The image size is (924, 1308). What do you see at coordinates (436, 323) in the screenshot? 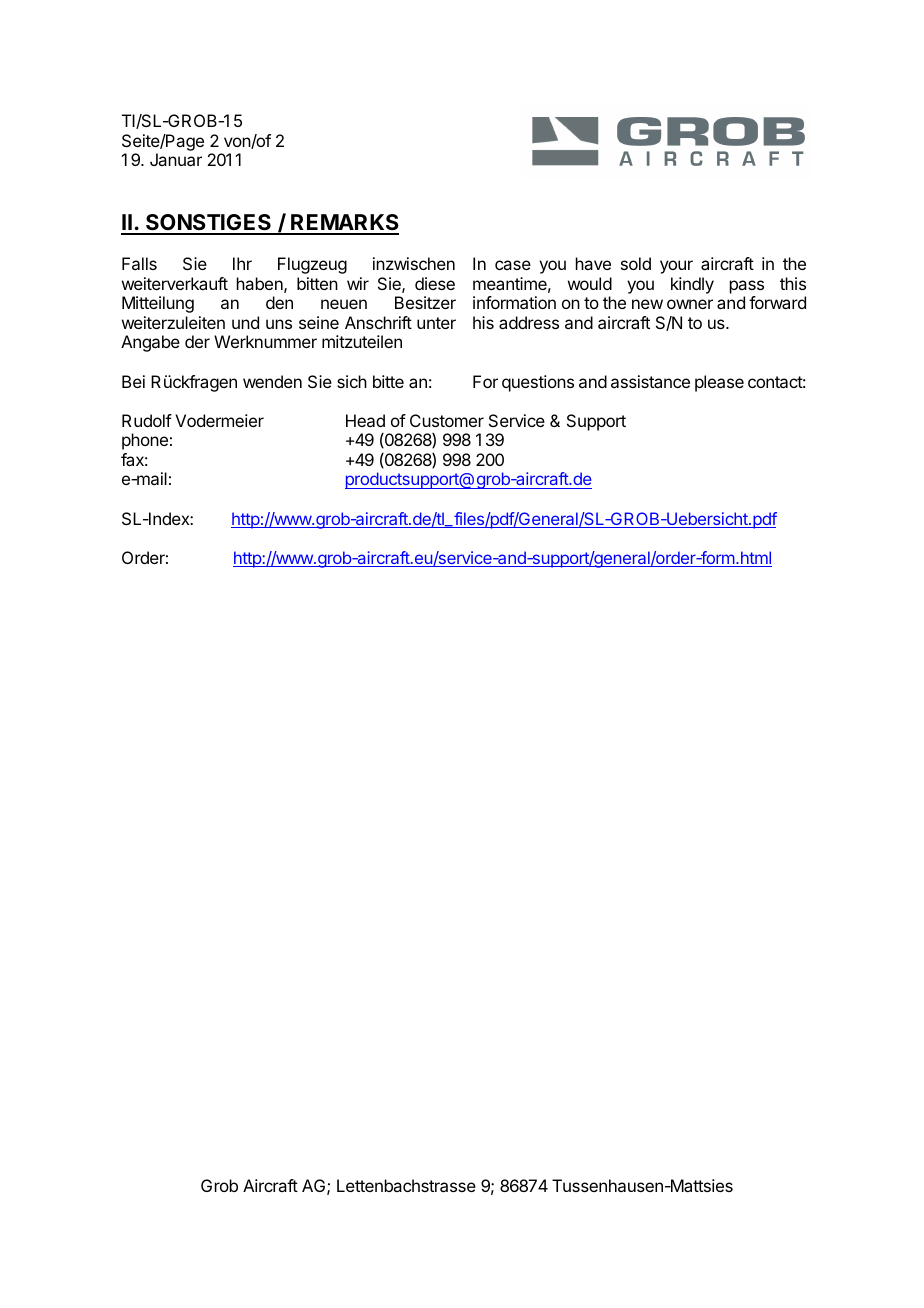
I see `unter` at bounding box center [436, 323].
